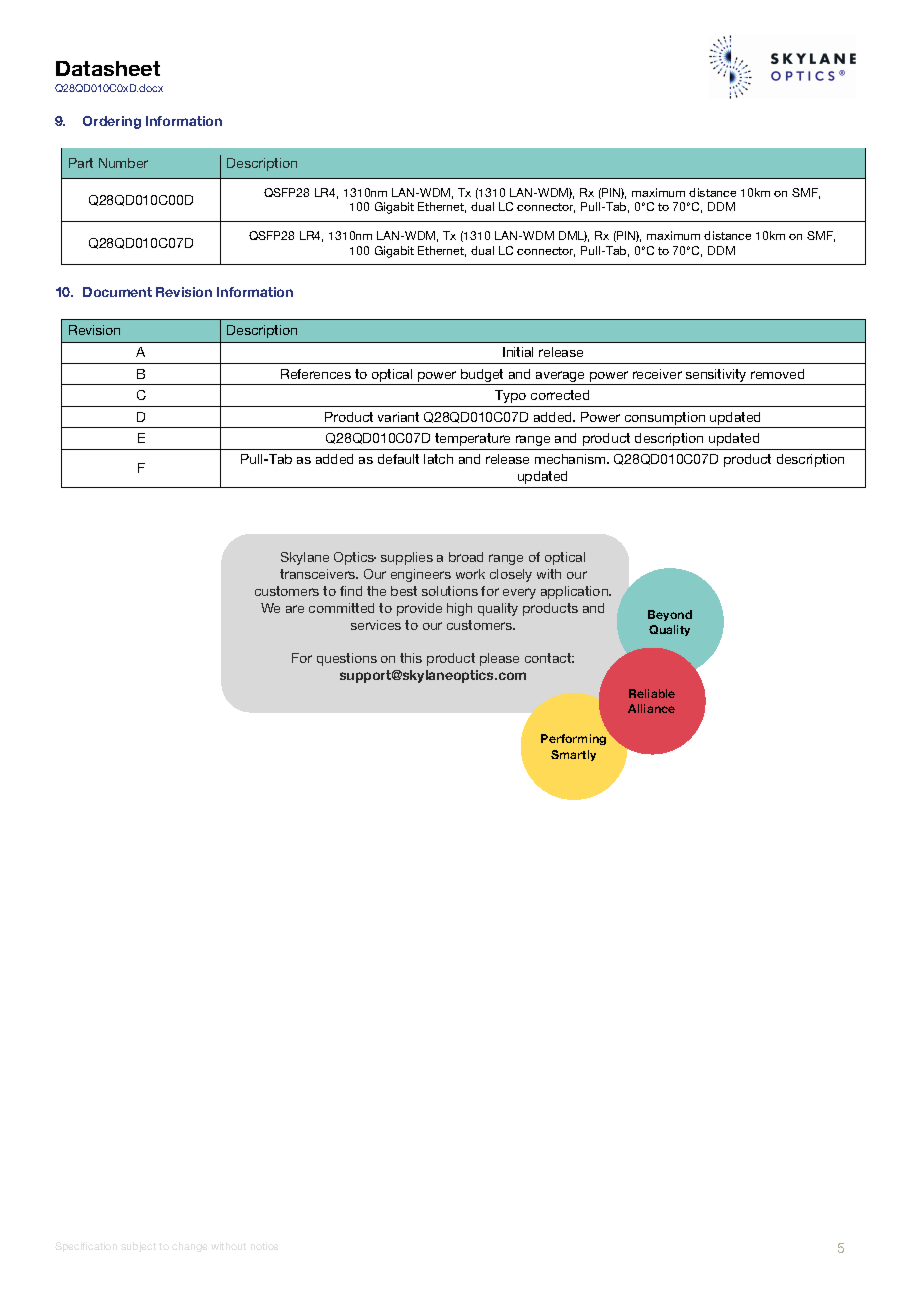  What do you see at coordinates (316, 374) in the screenshot?
I see `References` at bounding box center [316, 374].
